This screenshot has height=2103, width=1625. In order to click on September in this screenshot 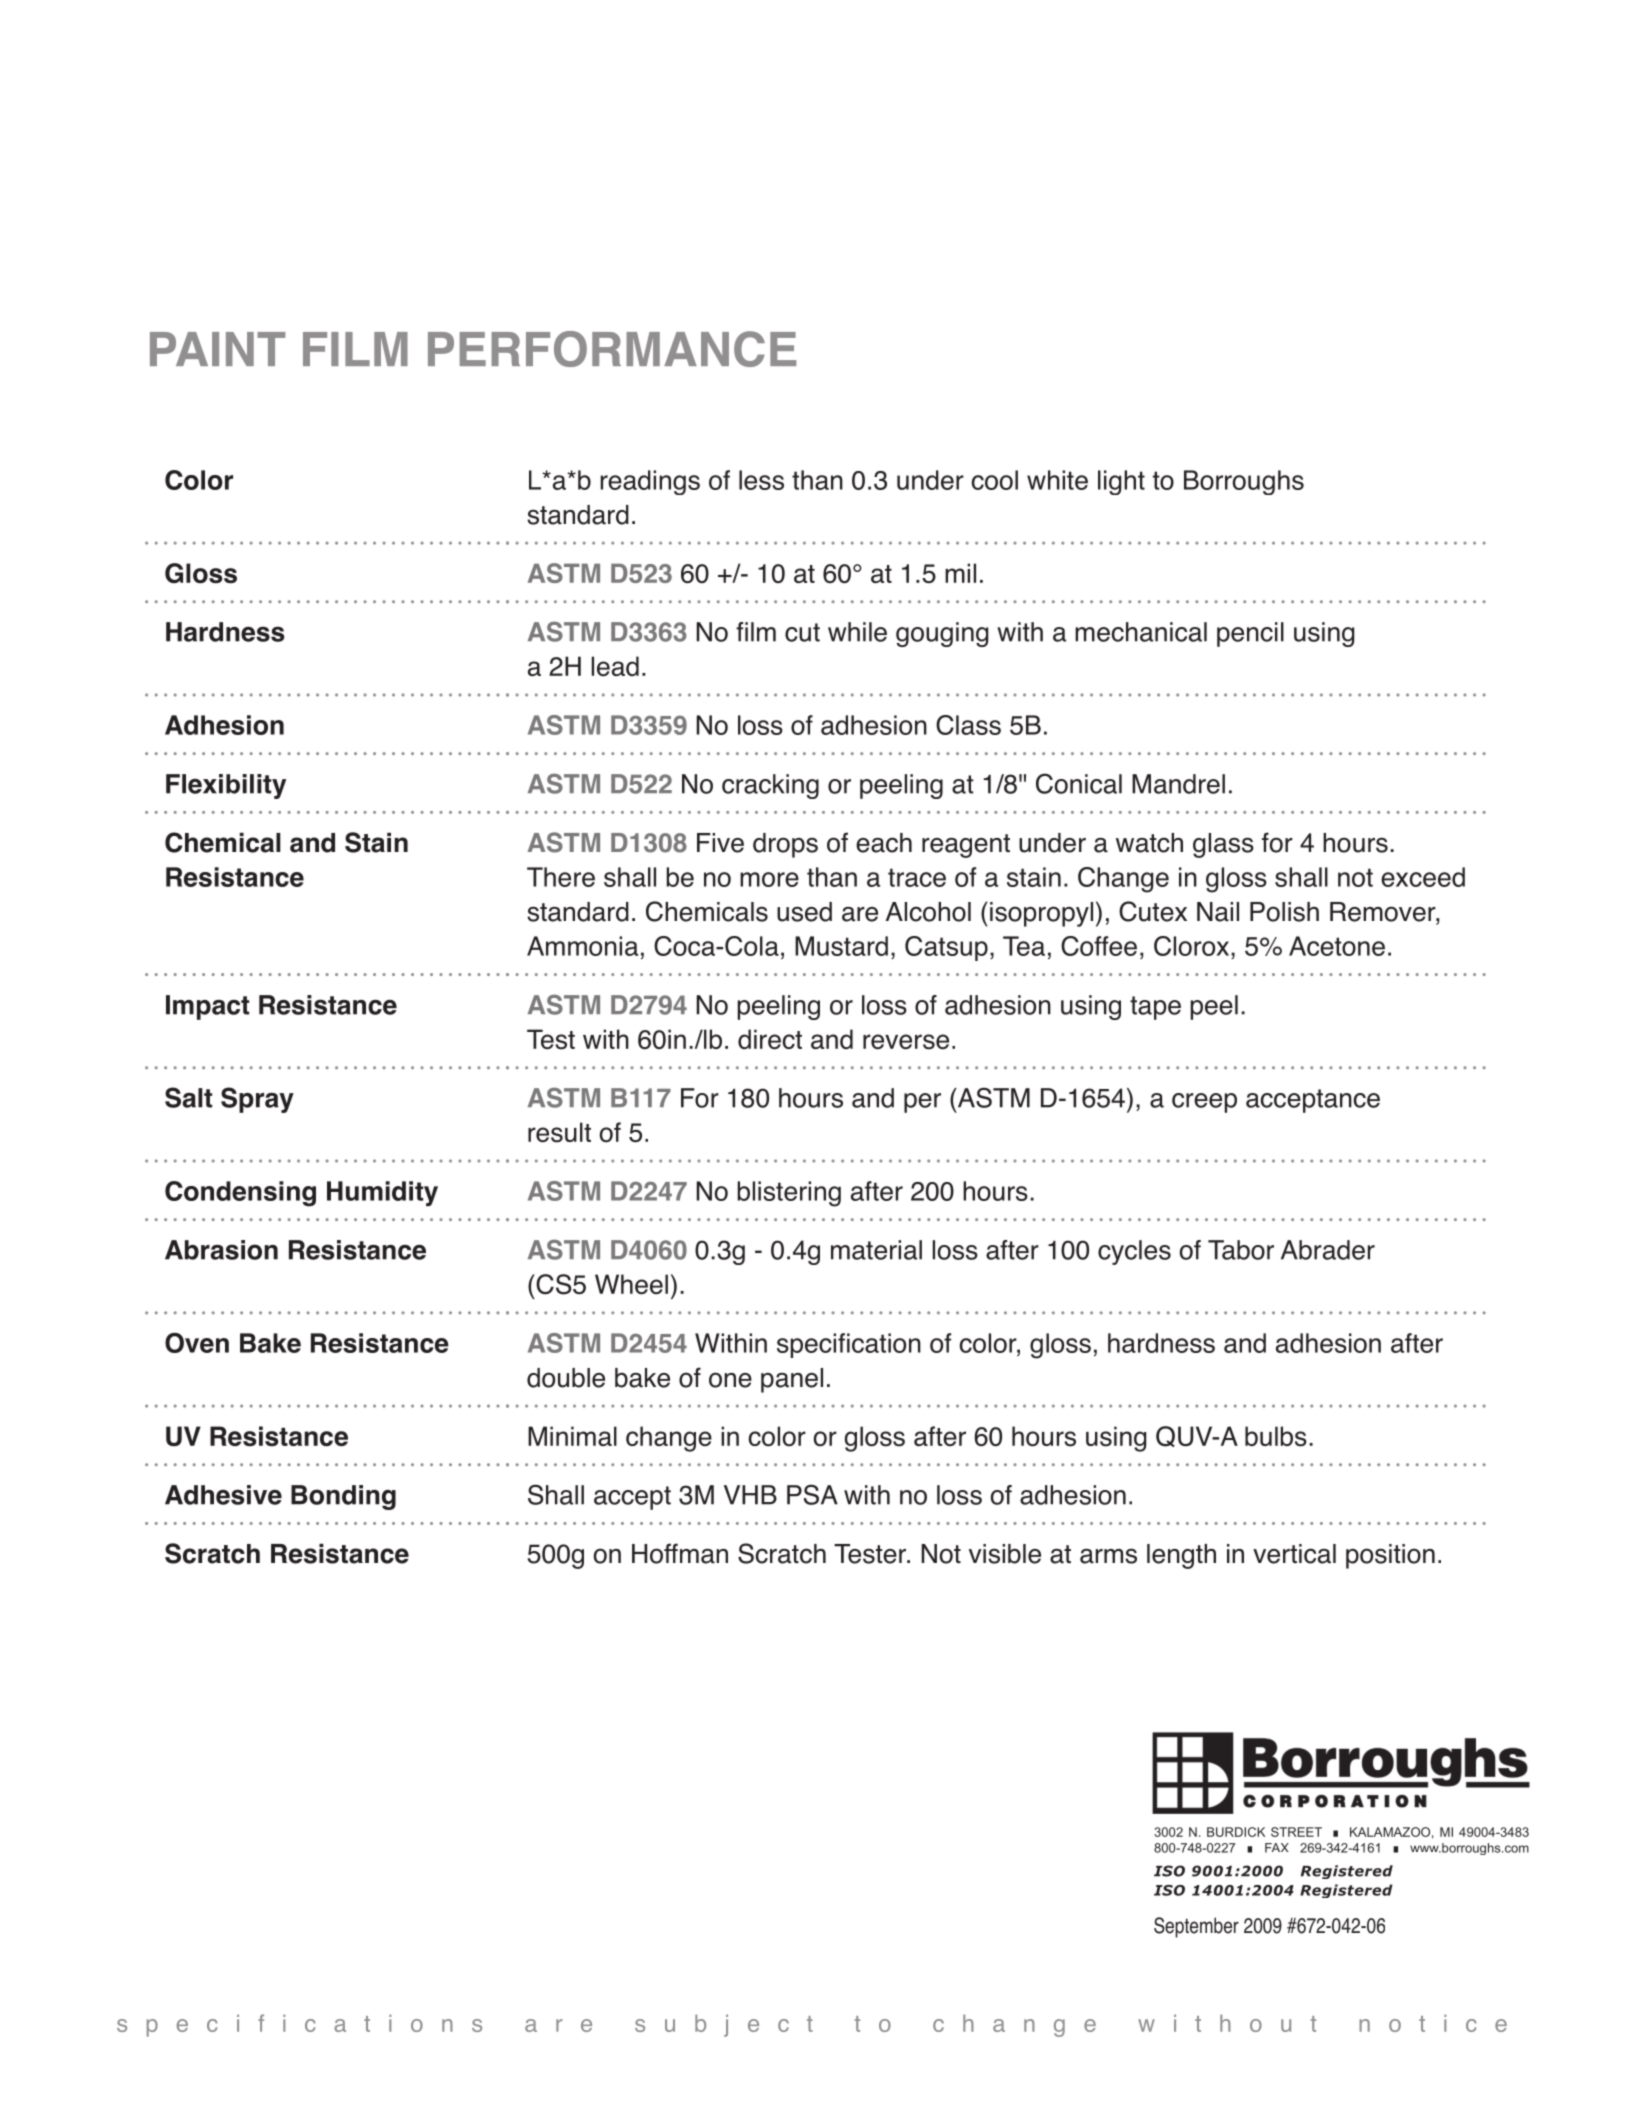, I will do `click(1196, 1927)`.
